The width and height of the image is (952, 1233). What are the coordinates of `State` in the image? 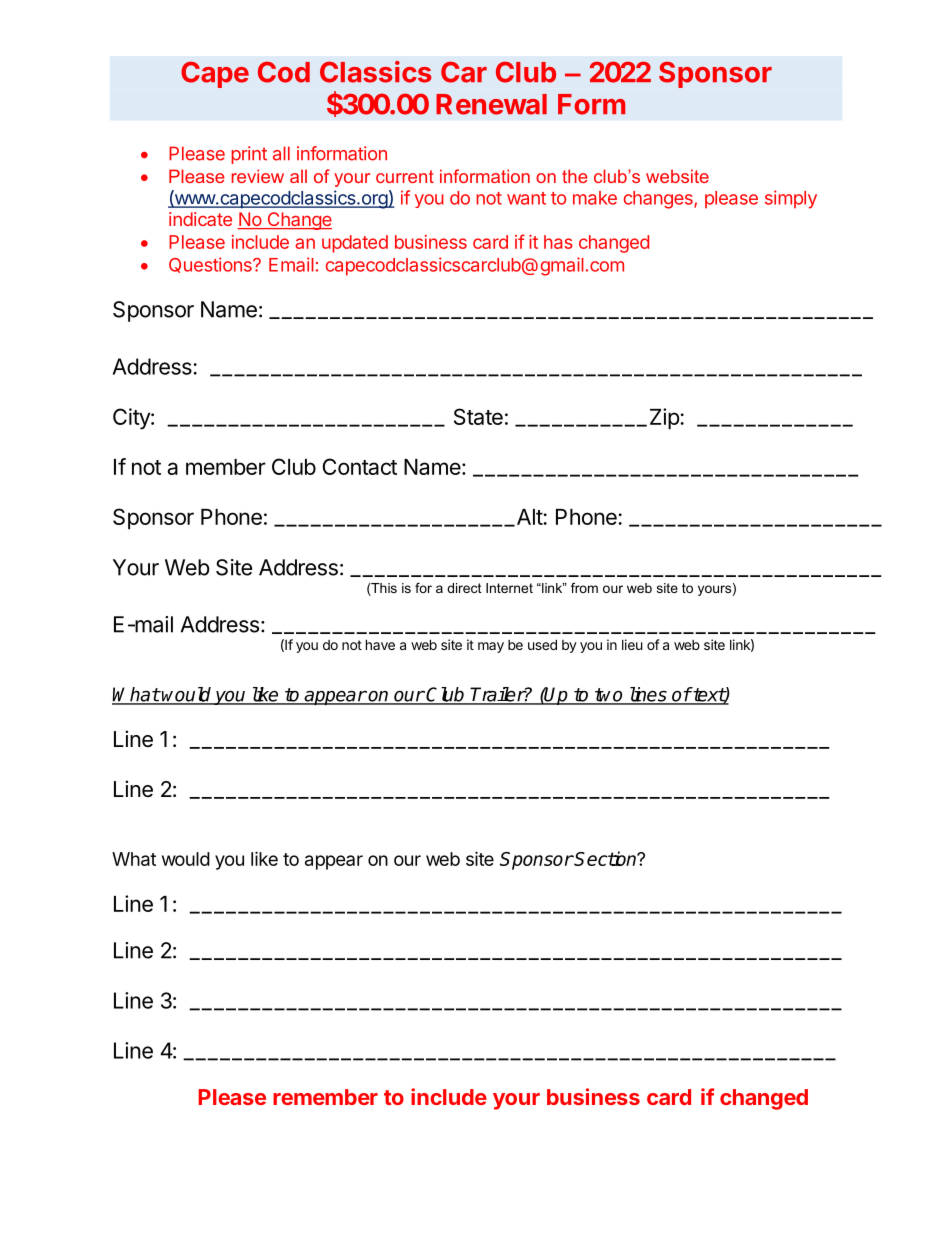 It's located at (478, 416).
